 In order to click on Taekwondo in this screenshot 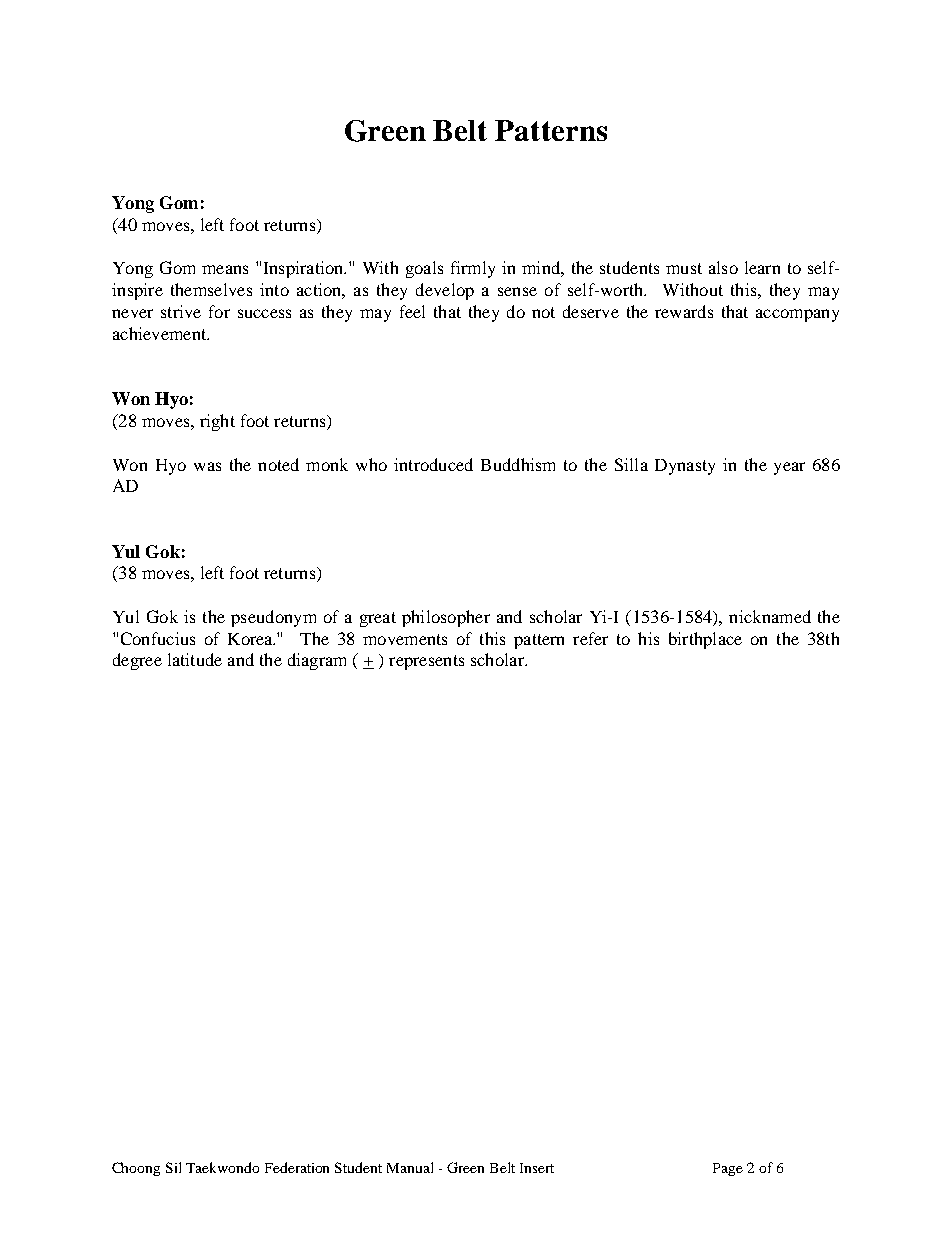, I will do `click(222, 1167)`.
